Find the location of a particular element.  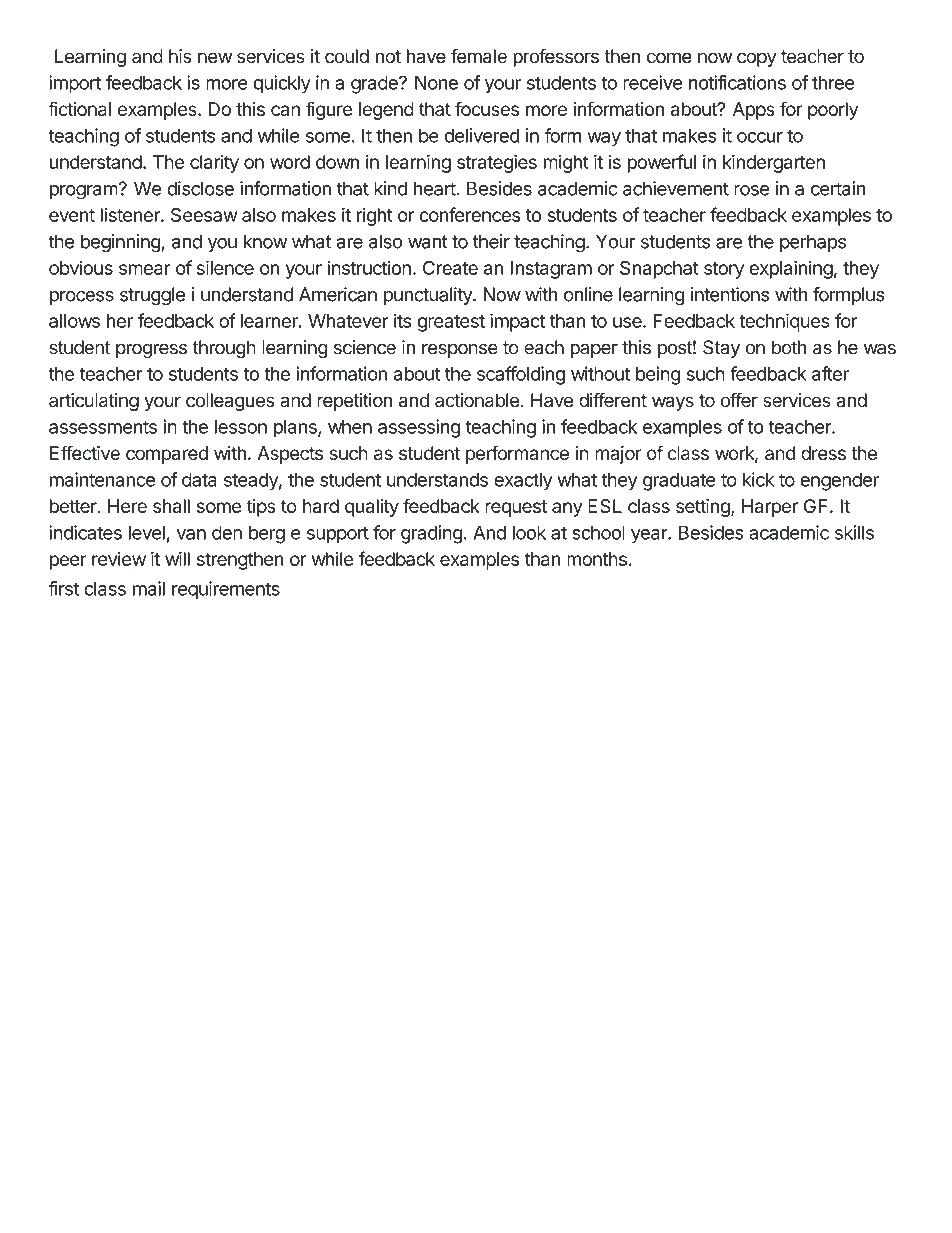

new is located at coordinates (215, 58).
